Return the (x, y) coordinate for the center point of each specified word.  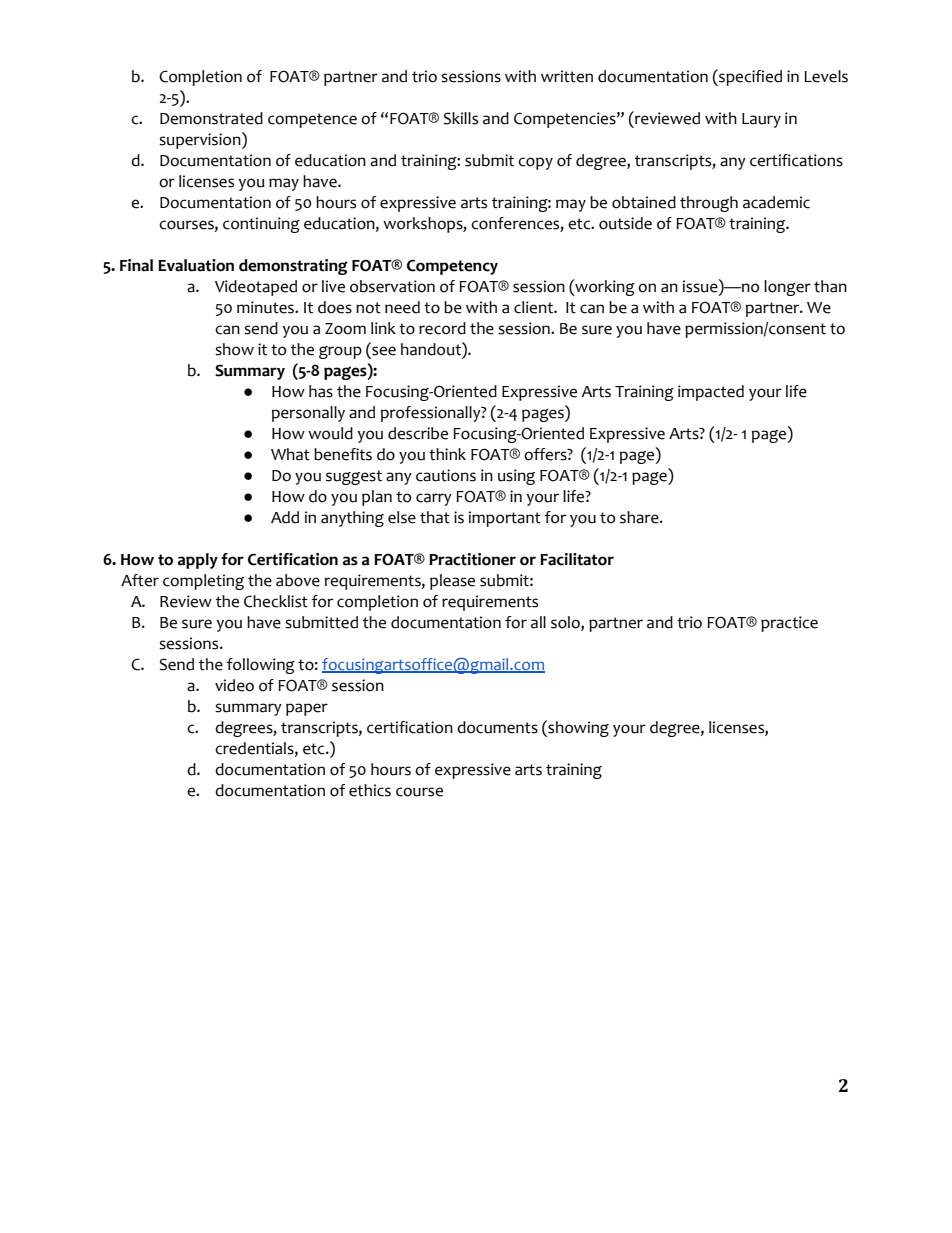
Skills (461, 118)
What (290, 454)
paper (307, 709)
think (447, 454)
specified (749, 77)
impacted (711, 393)
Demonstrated (211, 118)
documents (497, 727)
